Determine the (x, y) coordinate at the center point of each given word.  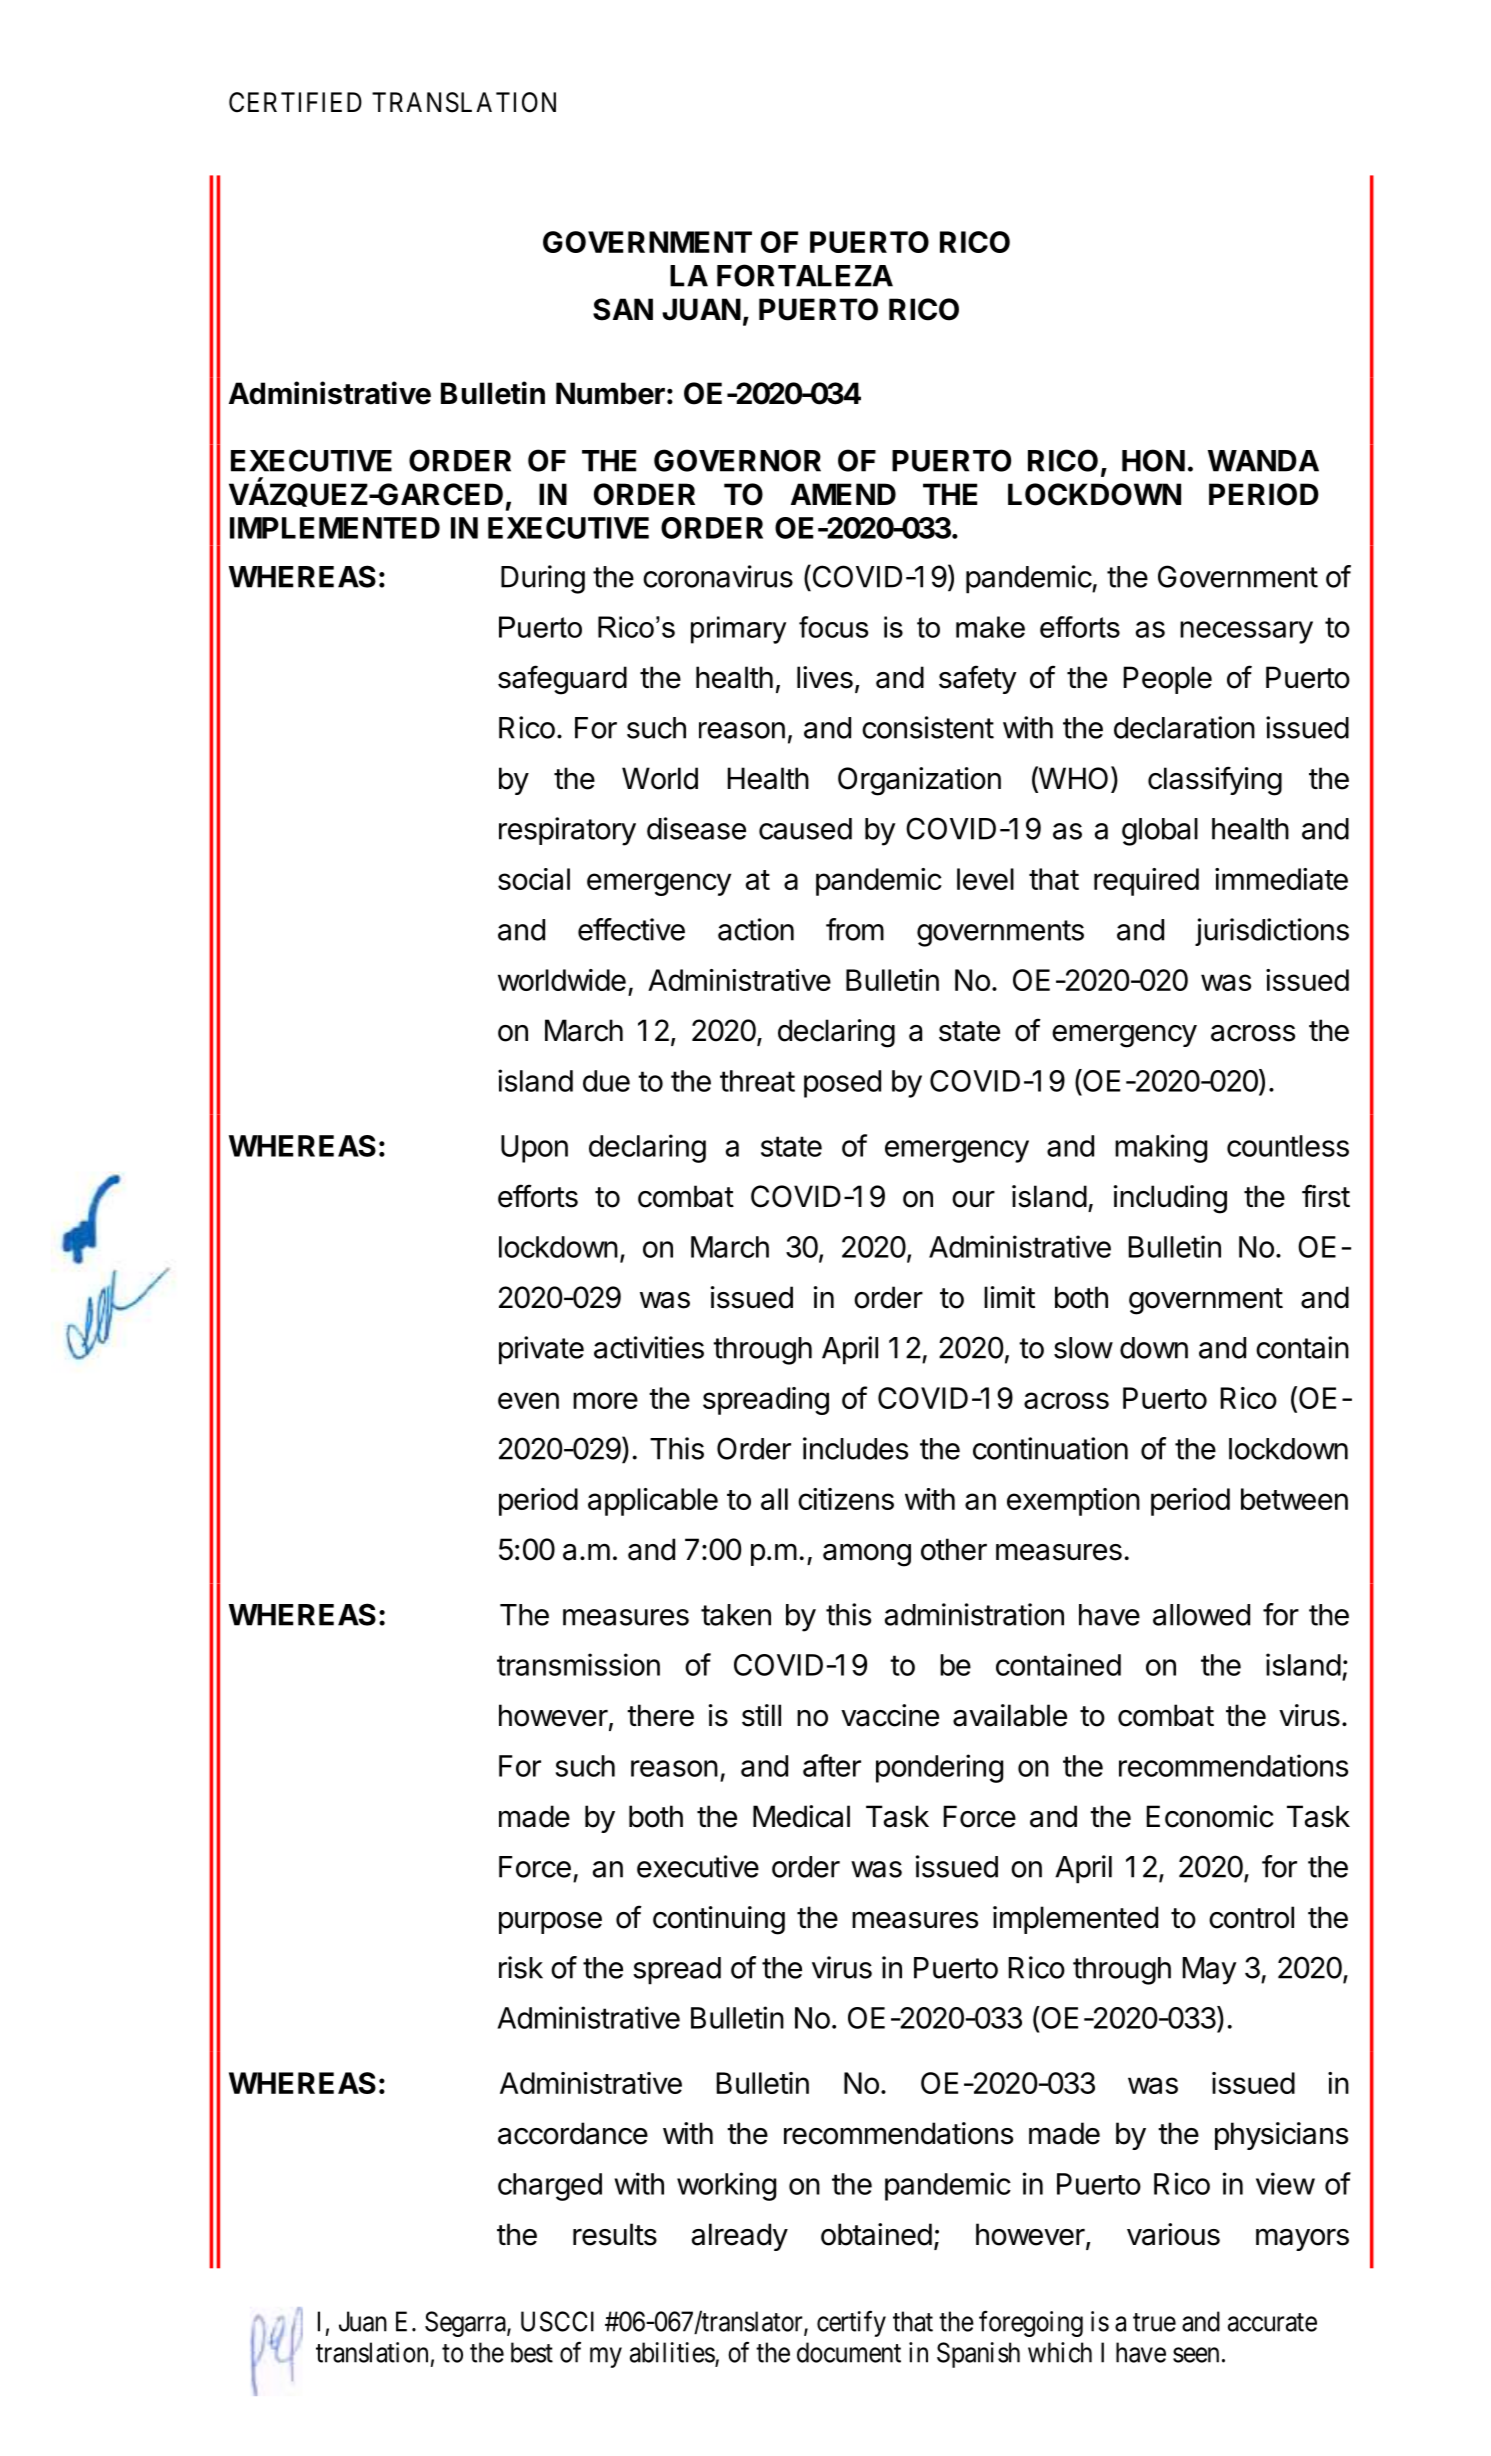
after (832, 1765)
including (1170, 1199)
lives (825, 677)
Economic (1210, 1816)
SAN (623, 309)
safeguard (562, 680)
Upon (534, 1149)
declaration (1184, 727)
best (532, 2352)
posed (842, 1084)
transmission (578, 1664)
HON (1153, 460)
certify (851, 2323)
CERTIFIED (295, 102)
